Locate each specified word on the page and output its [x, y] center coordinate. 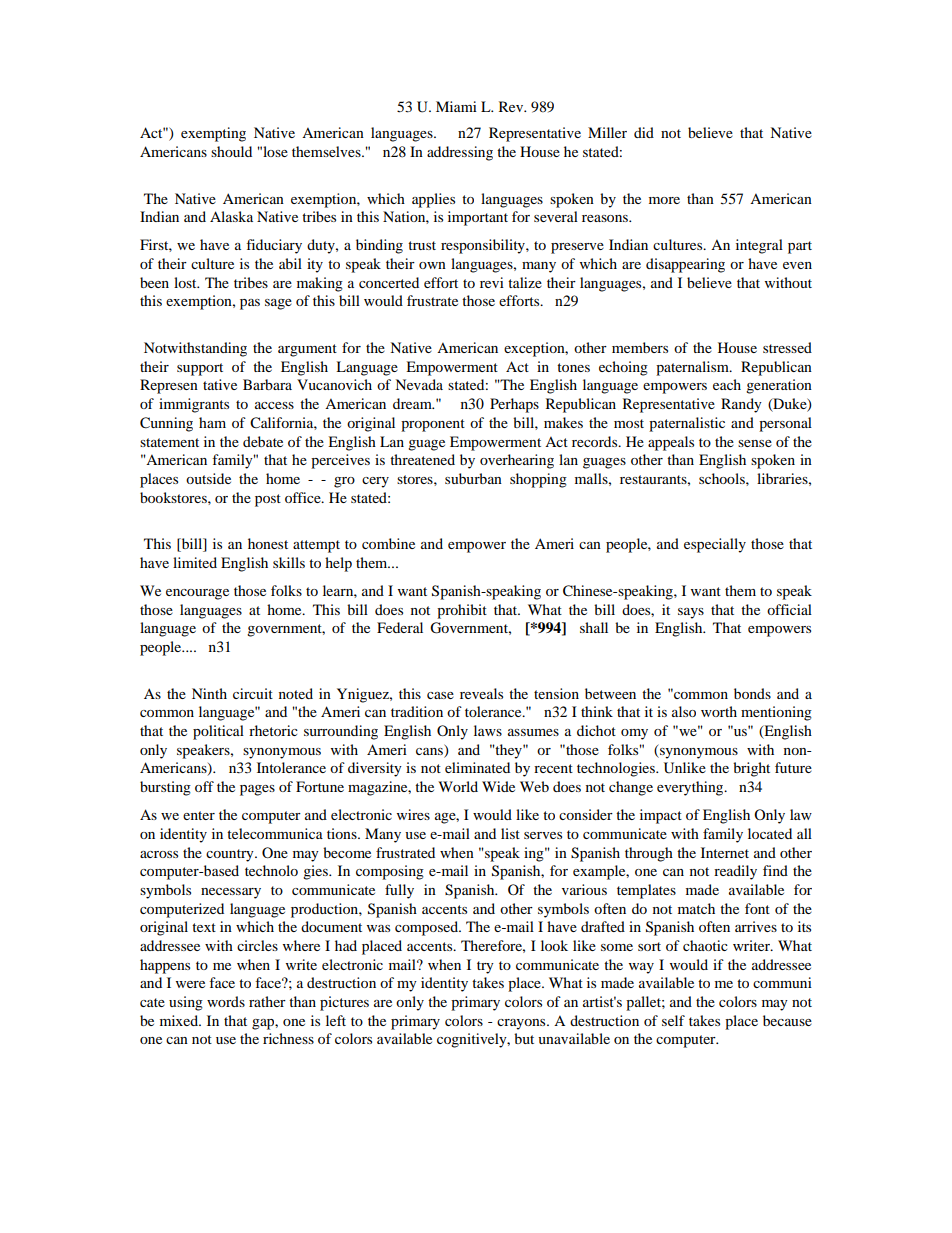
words [226, 1001]
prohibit [462, 611]
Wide [498, 786]
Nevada [419, 384]
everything [691, 788]
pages [257, 790]
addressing [460, 153]
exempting [213, 134]
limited [195, 562]
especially [715, 545]
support [200, 369]
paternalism [693, 368]
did [644, 132]
